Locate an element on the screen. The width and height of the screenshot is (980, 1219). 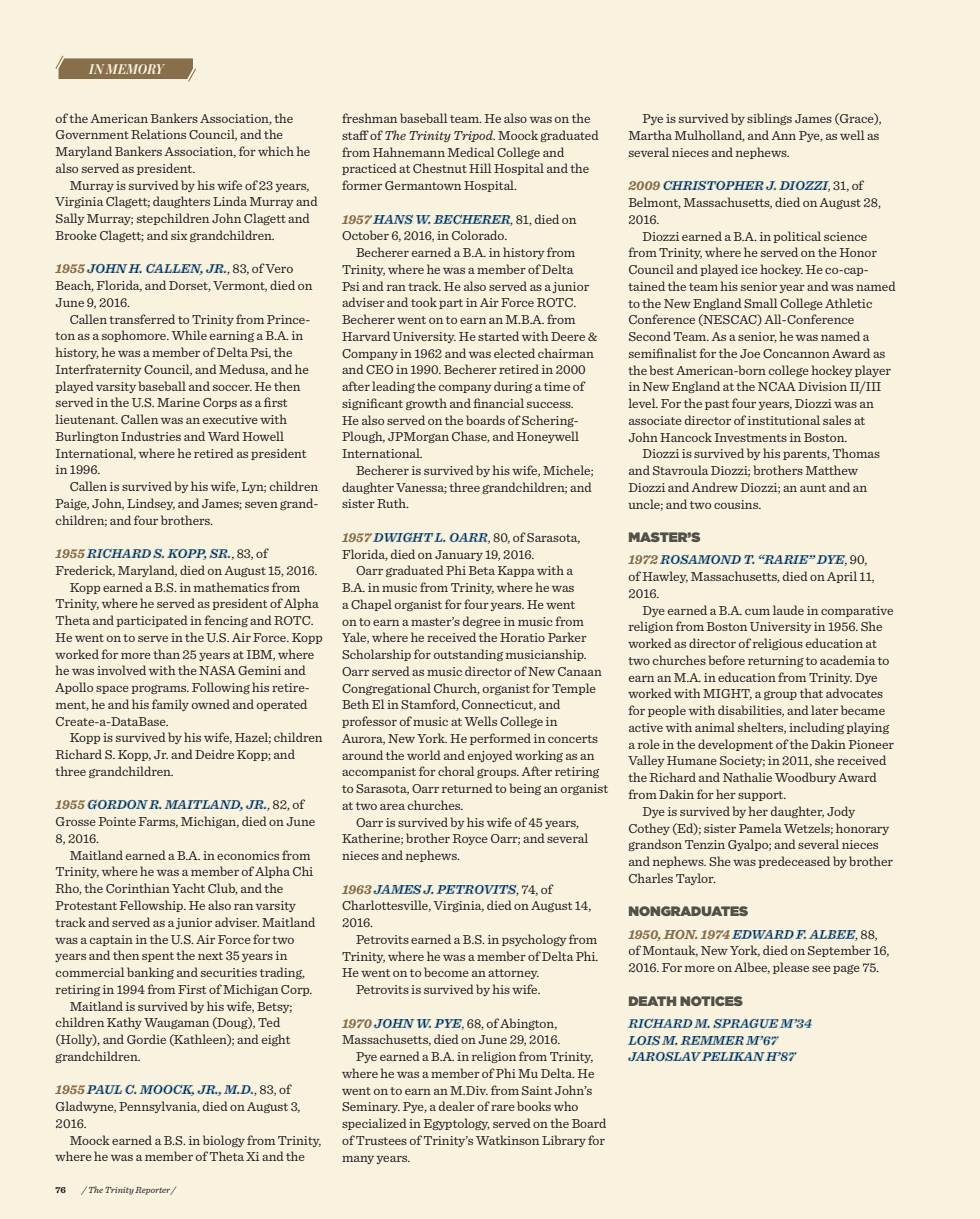
SPRAGUE is located at coordinates (746, 1023).
